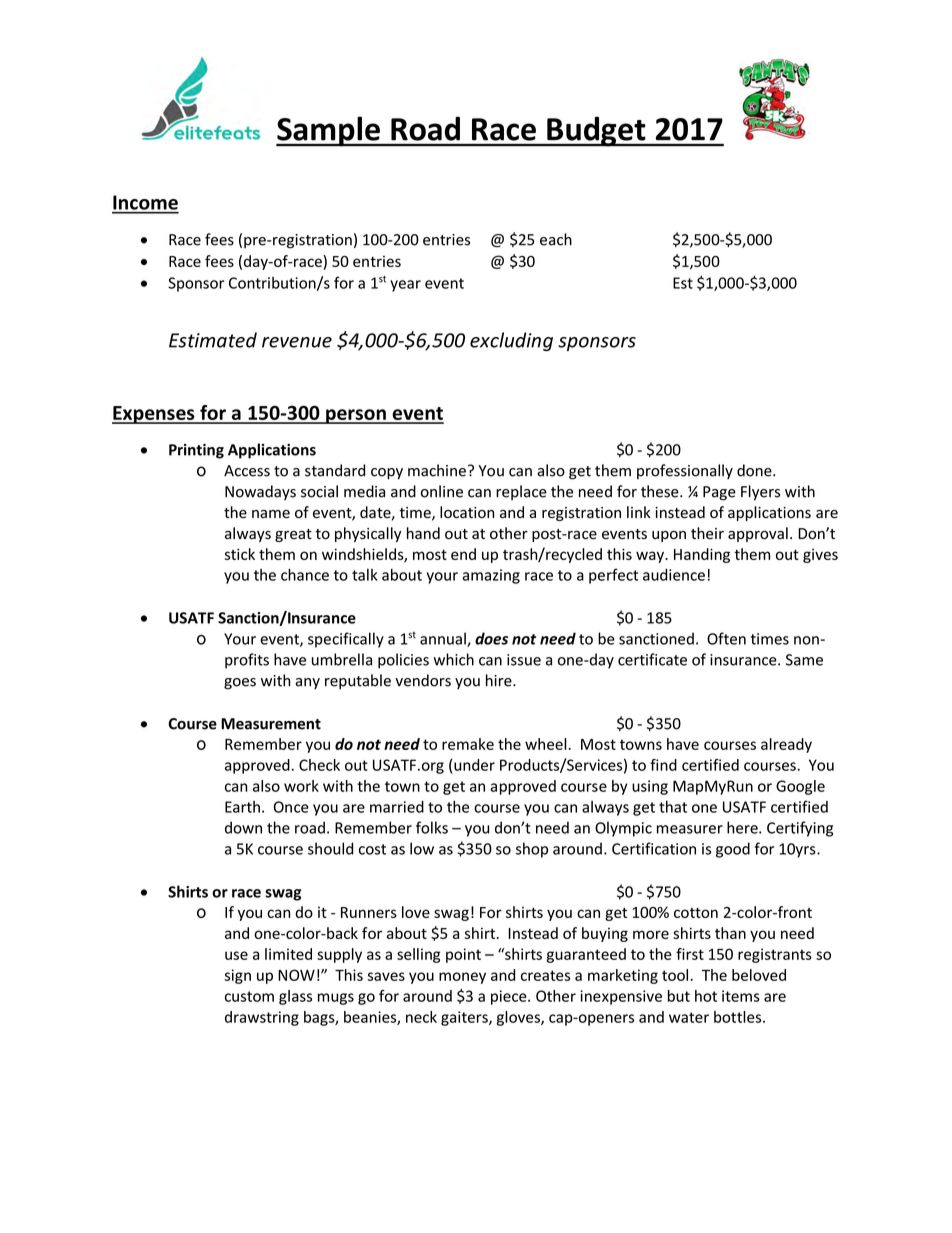 This image has height=1233, width=952. Describe the element at coordinates (556, 239) in the image. I see `each` at that location.
